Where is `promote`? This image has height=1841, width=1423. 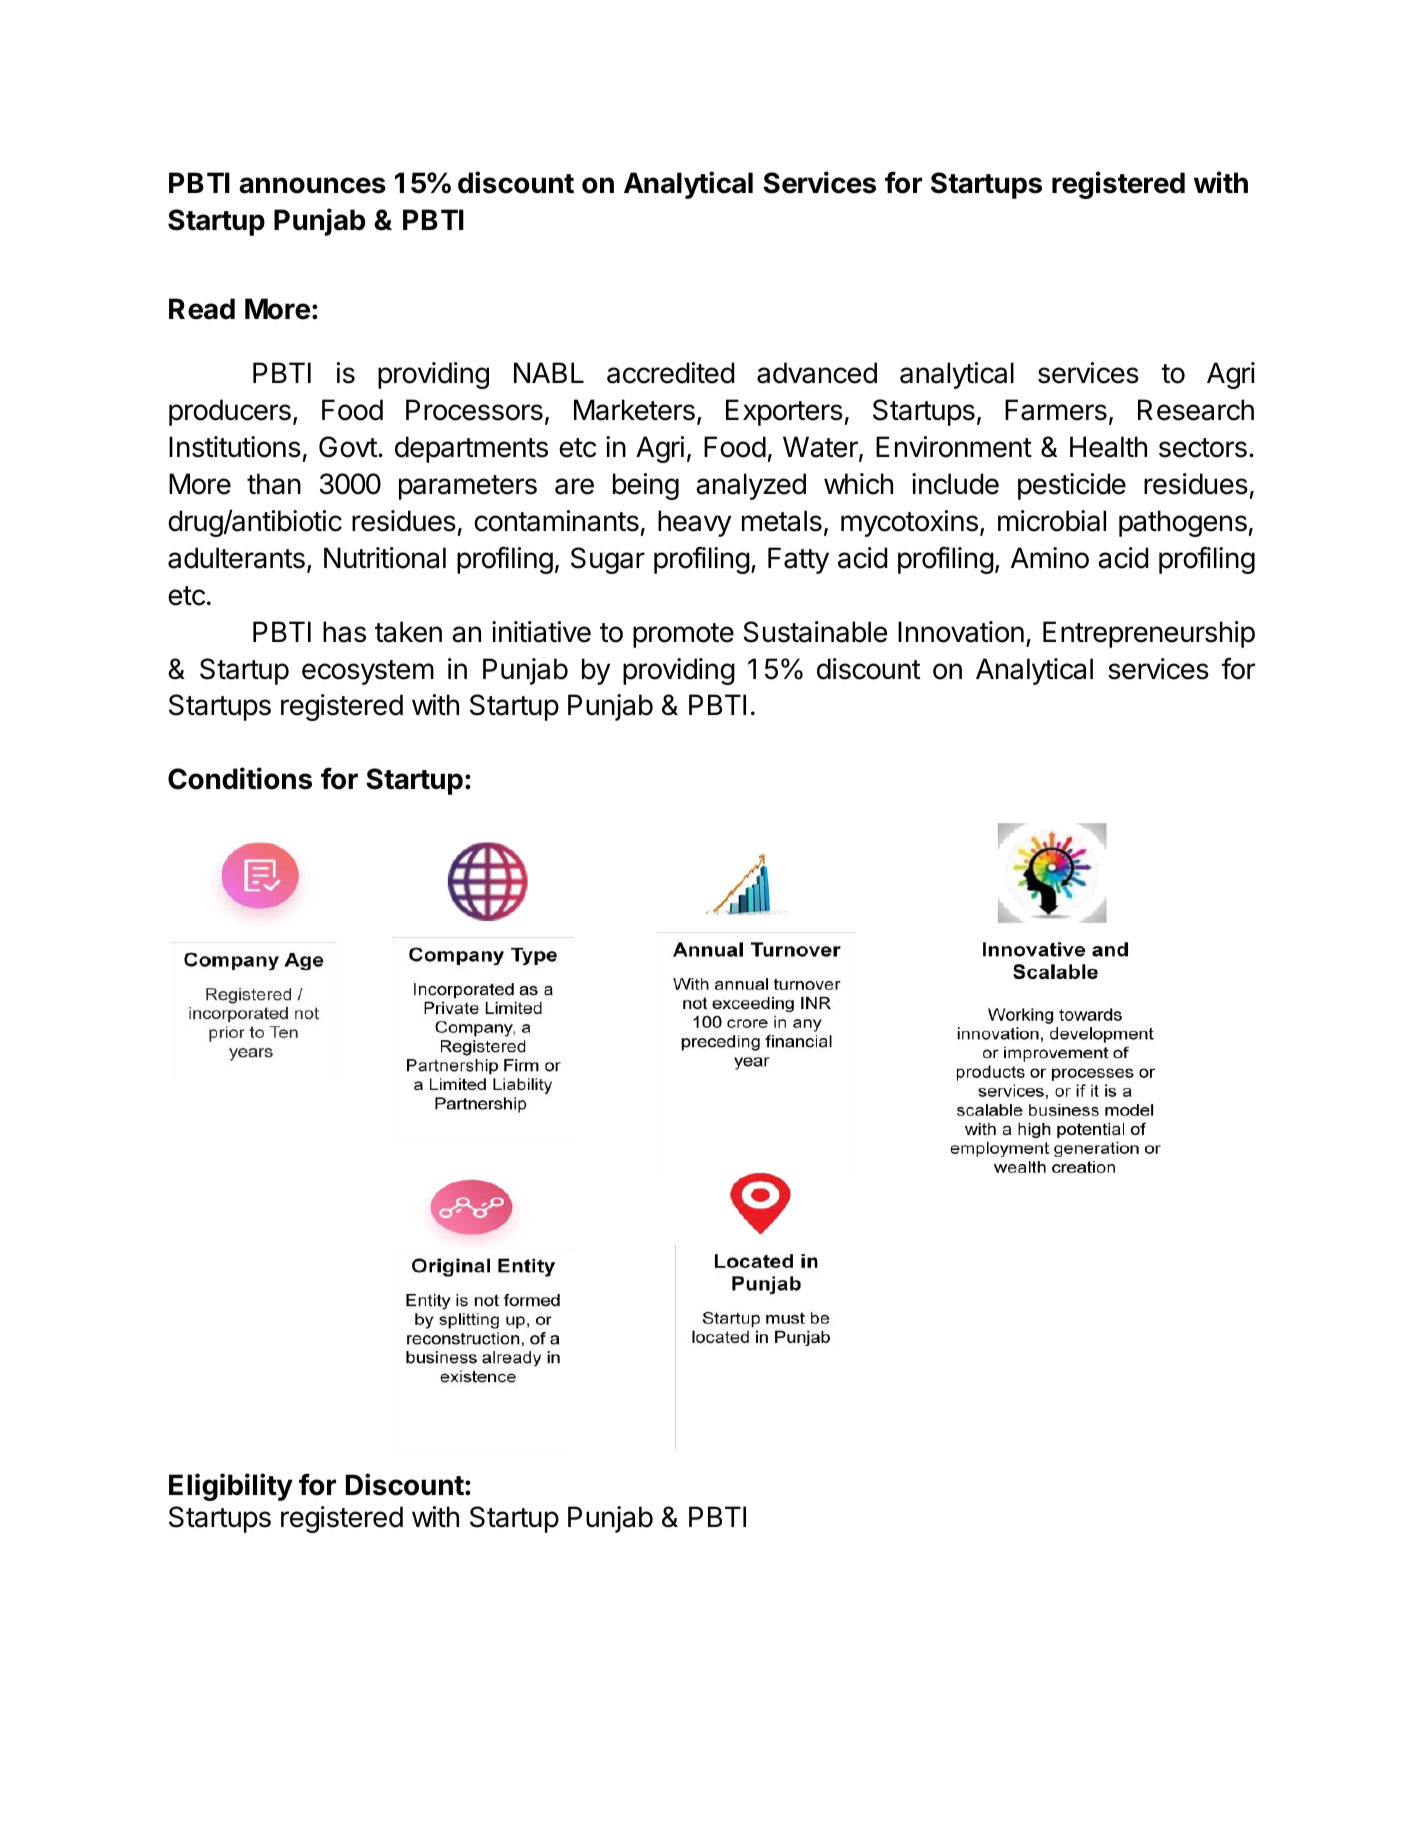 promote is located at coordinates (683, 635).
